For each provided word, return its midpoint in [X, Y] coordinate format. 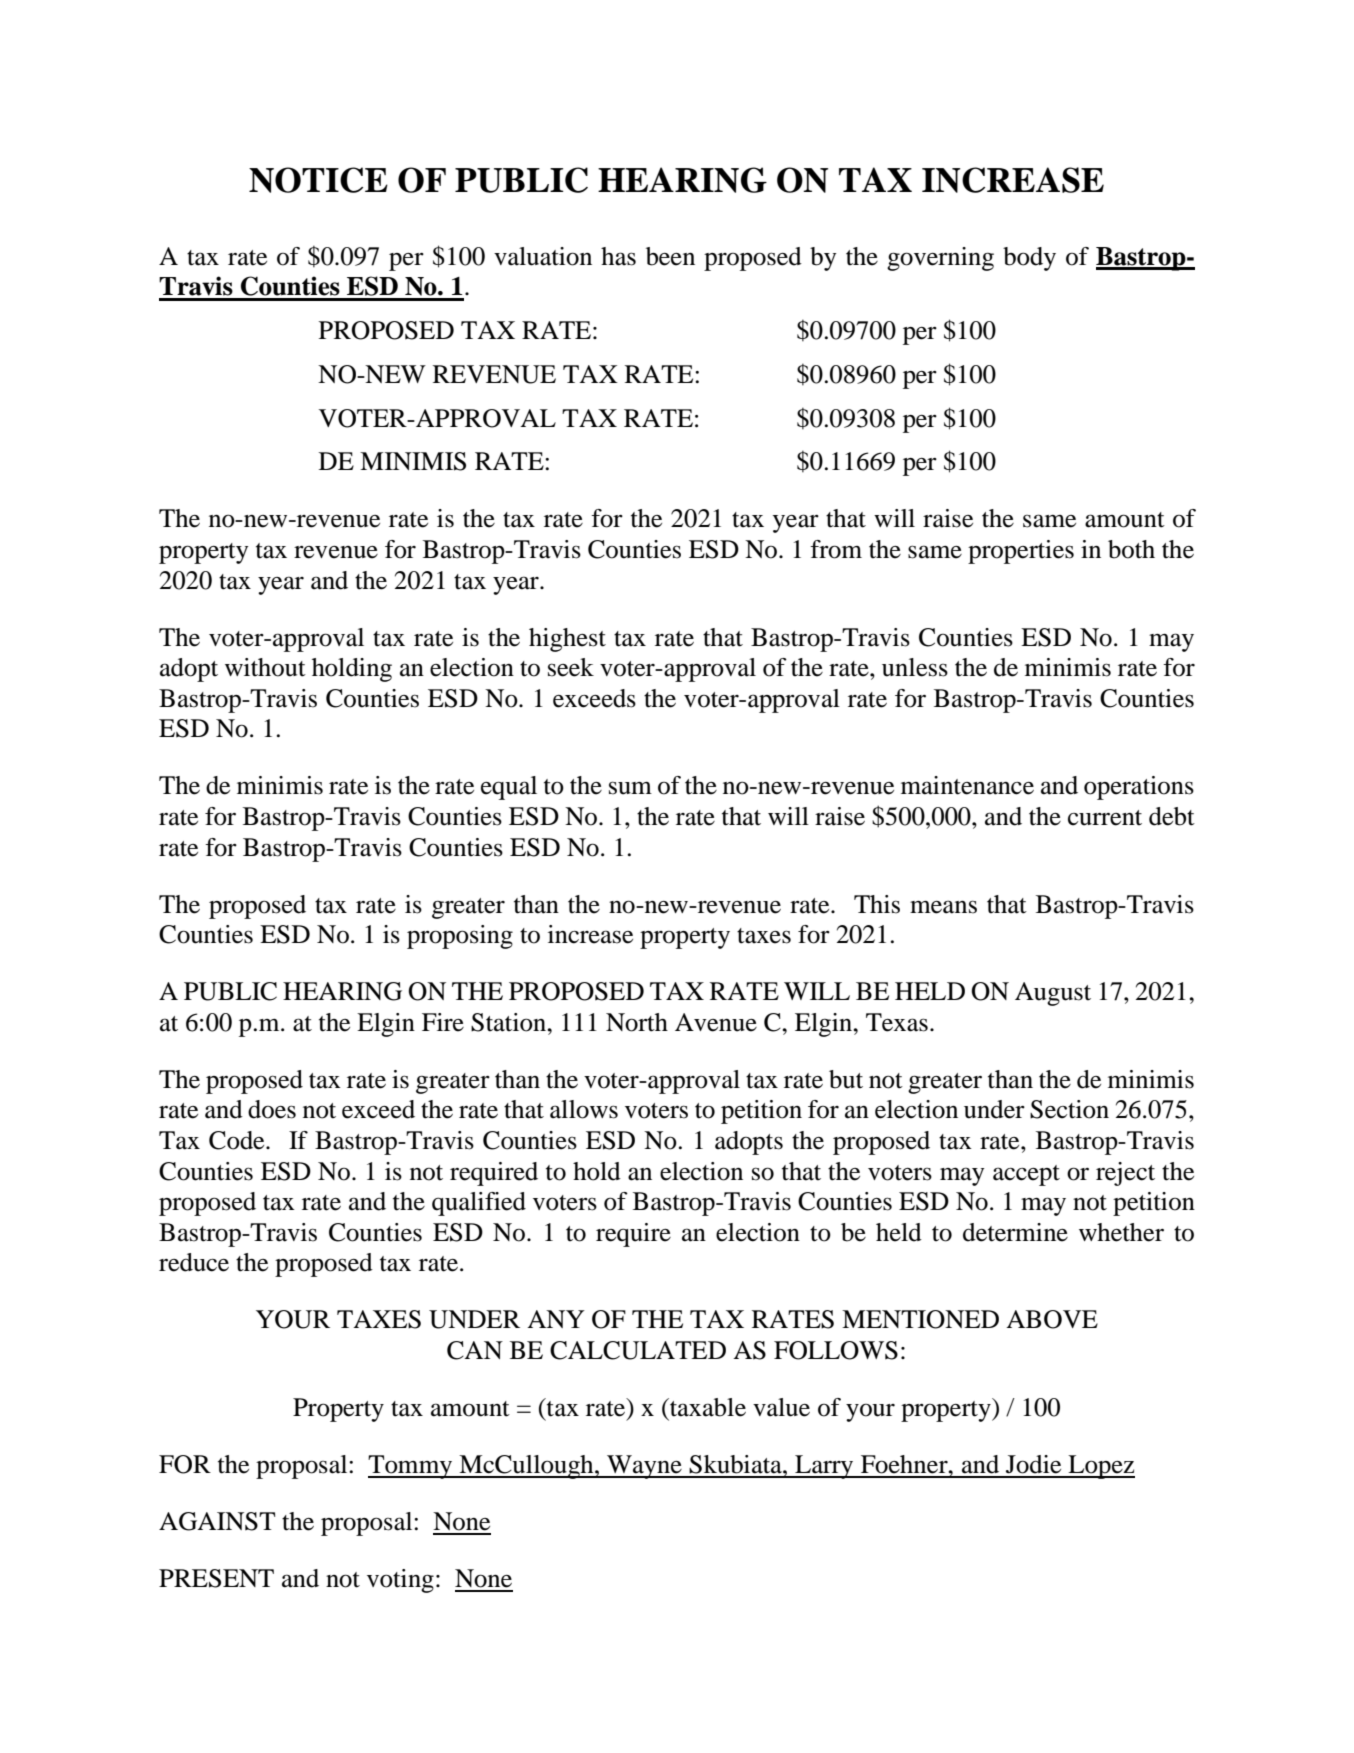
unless [915, 667]
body [1029, 259]
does [272, 1109]
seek [571, 667]
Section [1069, 1109]
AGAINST [217, 1521]
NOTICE [318, 180]
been [670, 256]
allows [584, 1109]
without [265, 667]
